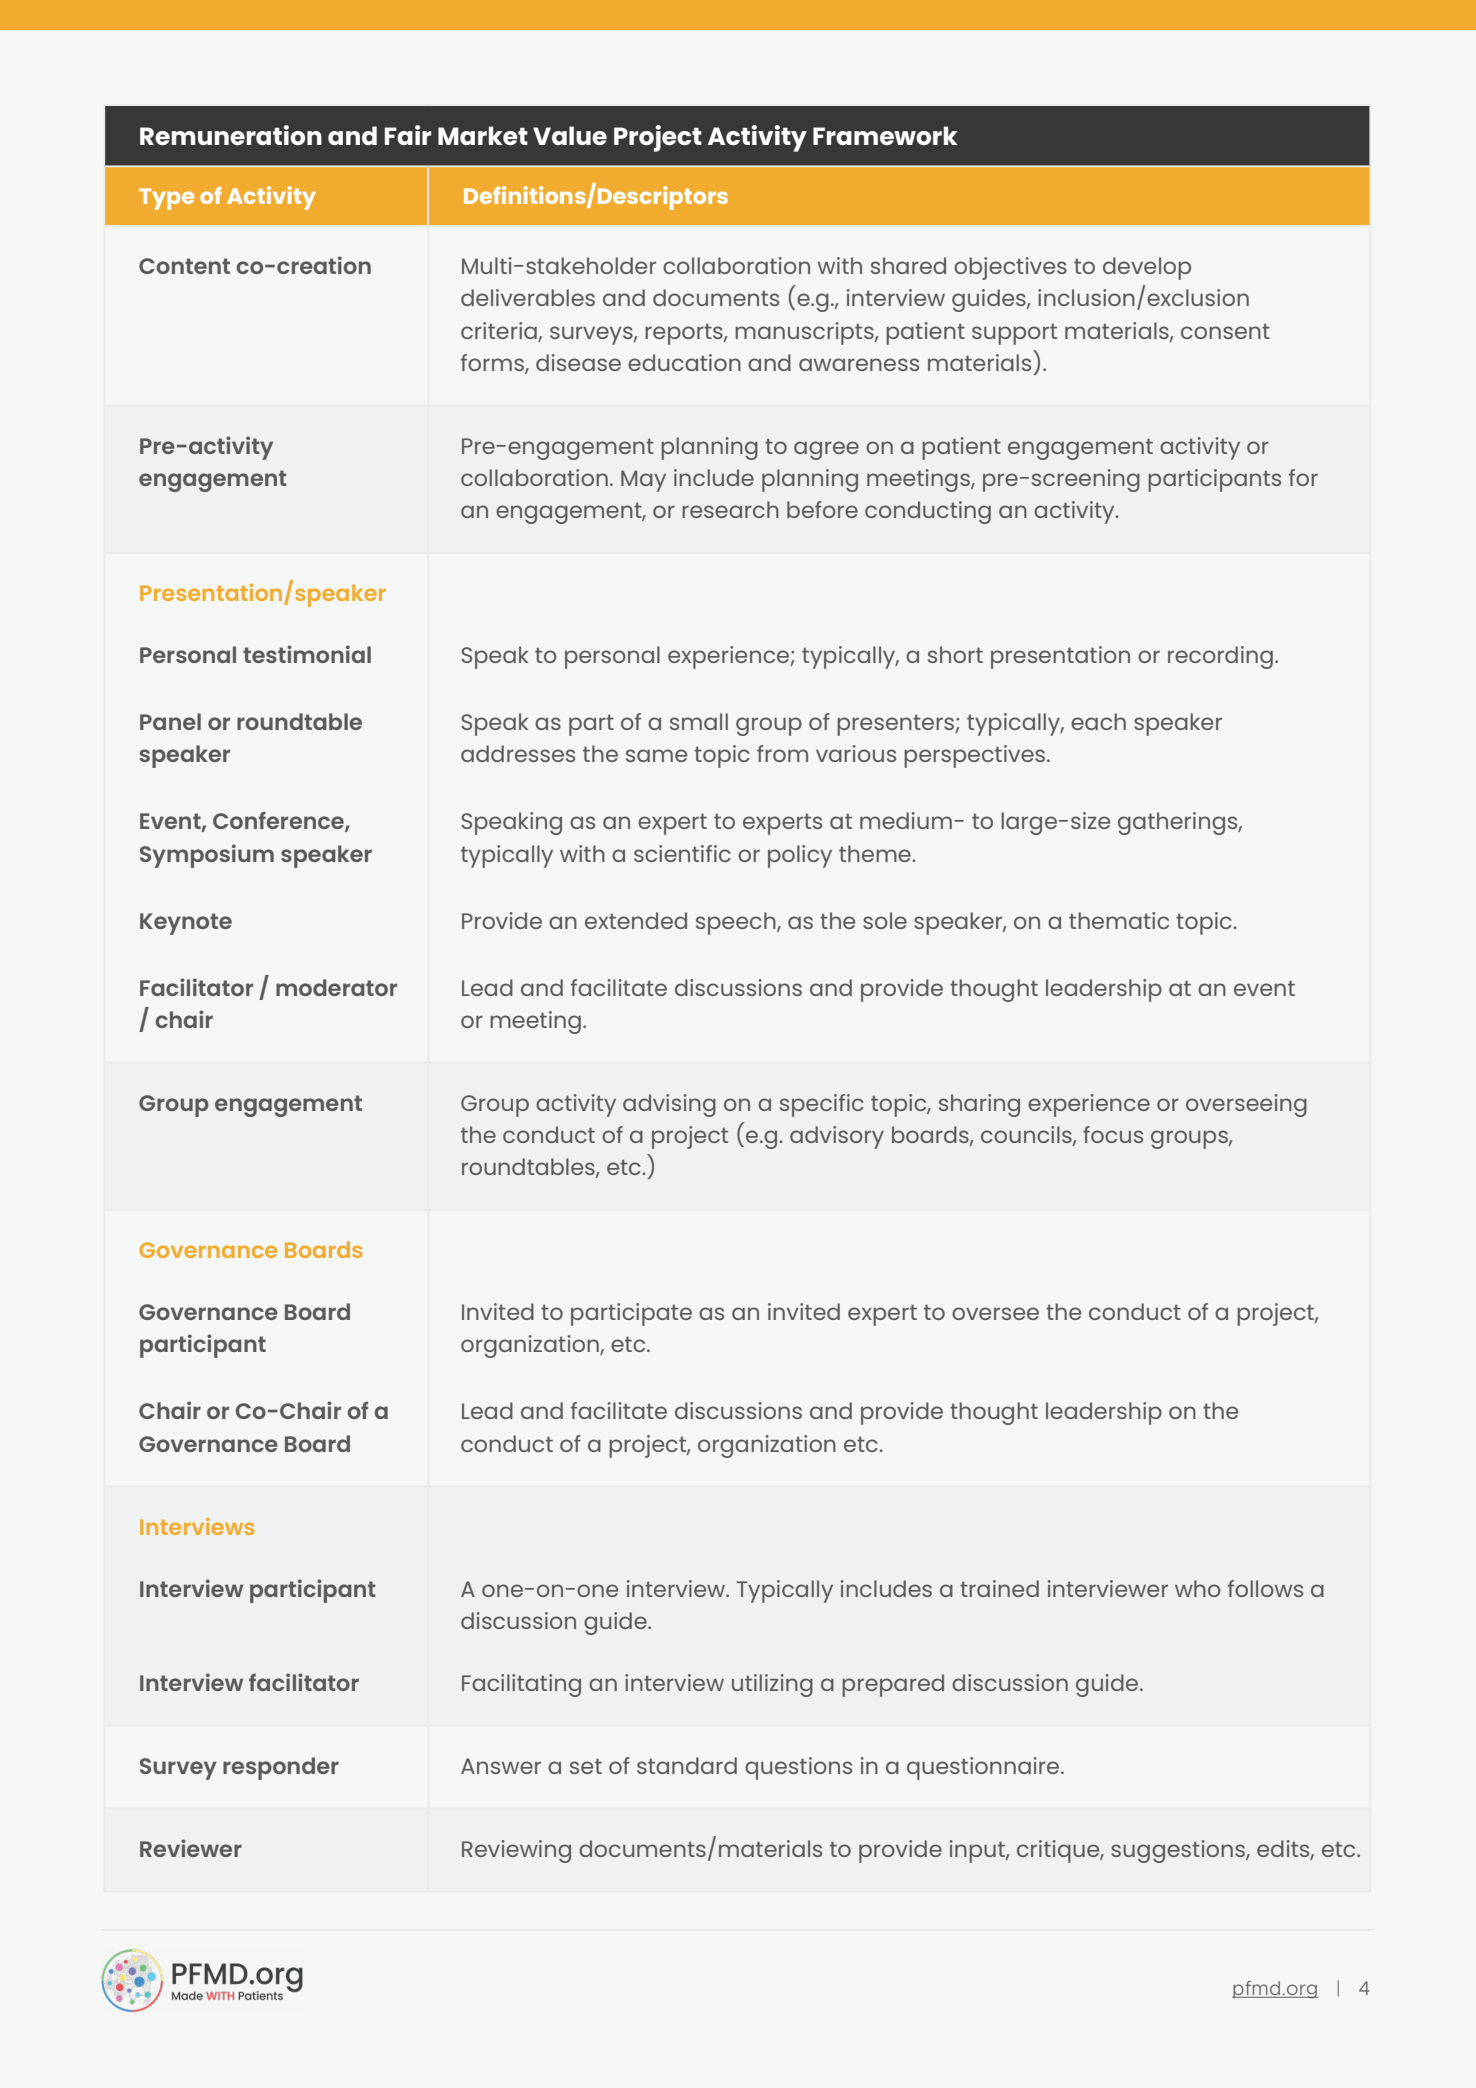 The width and height of the image is (1476, 2088). I want to click on responder, so click(281, 1768).
